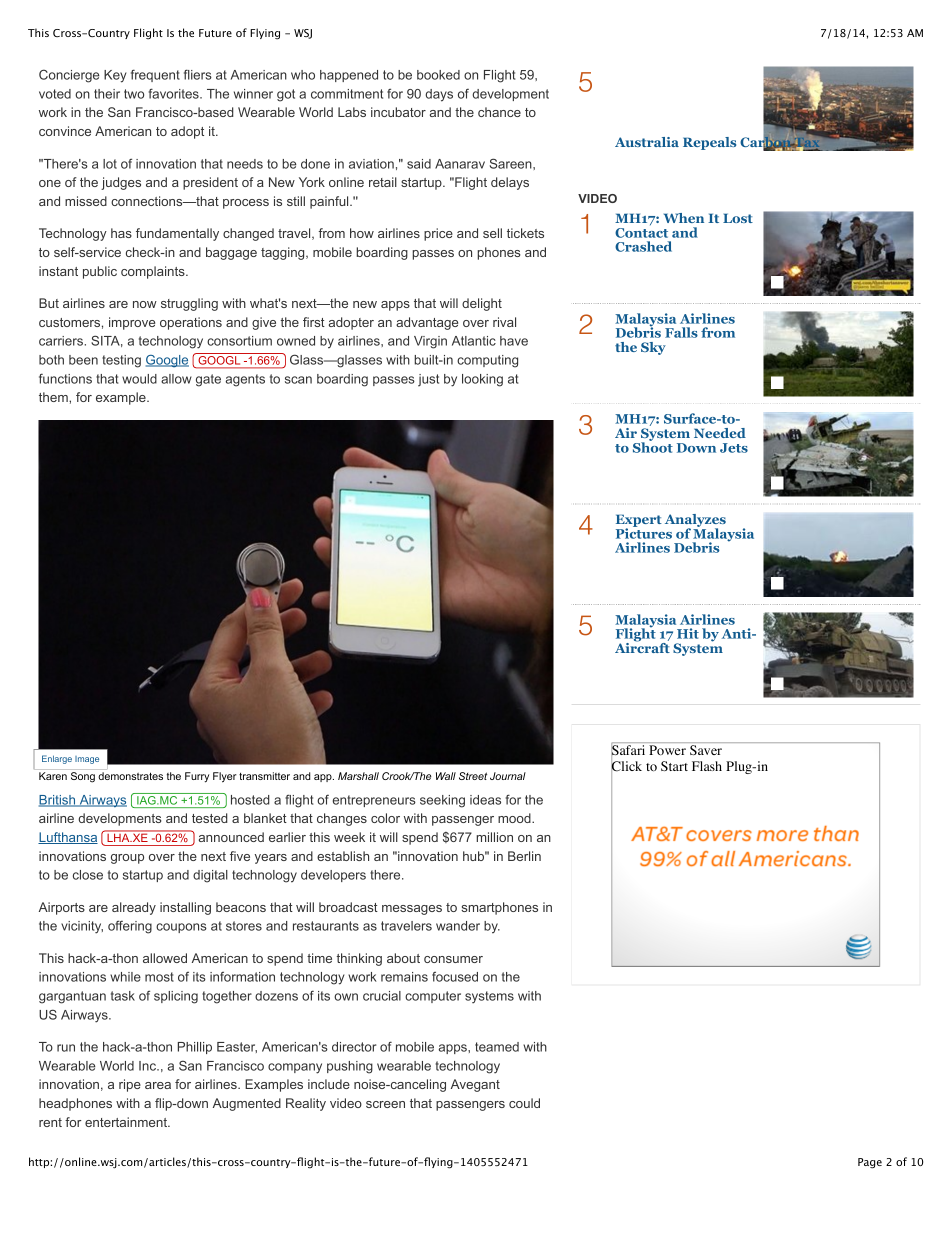 This image has width=952, height=1233. I want to click on Australia, so click(647, 142).
